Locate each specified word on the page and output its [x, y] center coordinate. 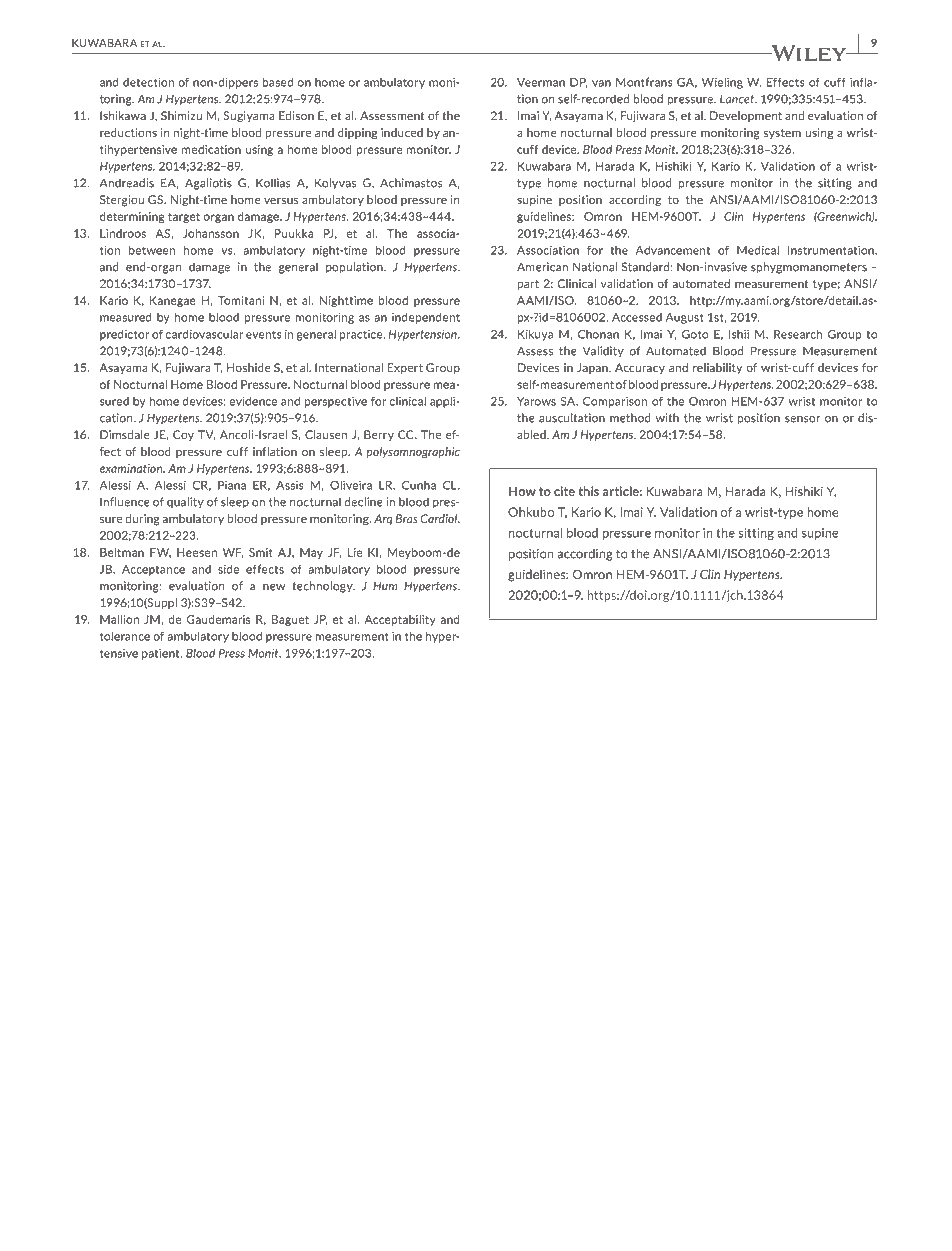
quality [185, 503]
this [588, 491]
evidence [253, 401]
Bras [407, 518]
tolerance [125, 636]
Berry [379, 435]
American [542, 267]
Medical [758, 250]
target [184, 218]
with [667, 418]
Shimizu [181, 115]
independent [426, 318]
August [684, 318]
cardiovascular [204, 334]
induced [402, 132]
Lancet [738, 99]
